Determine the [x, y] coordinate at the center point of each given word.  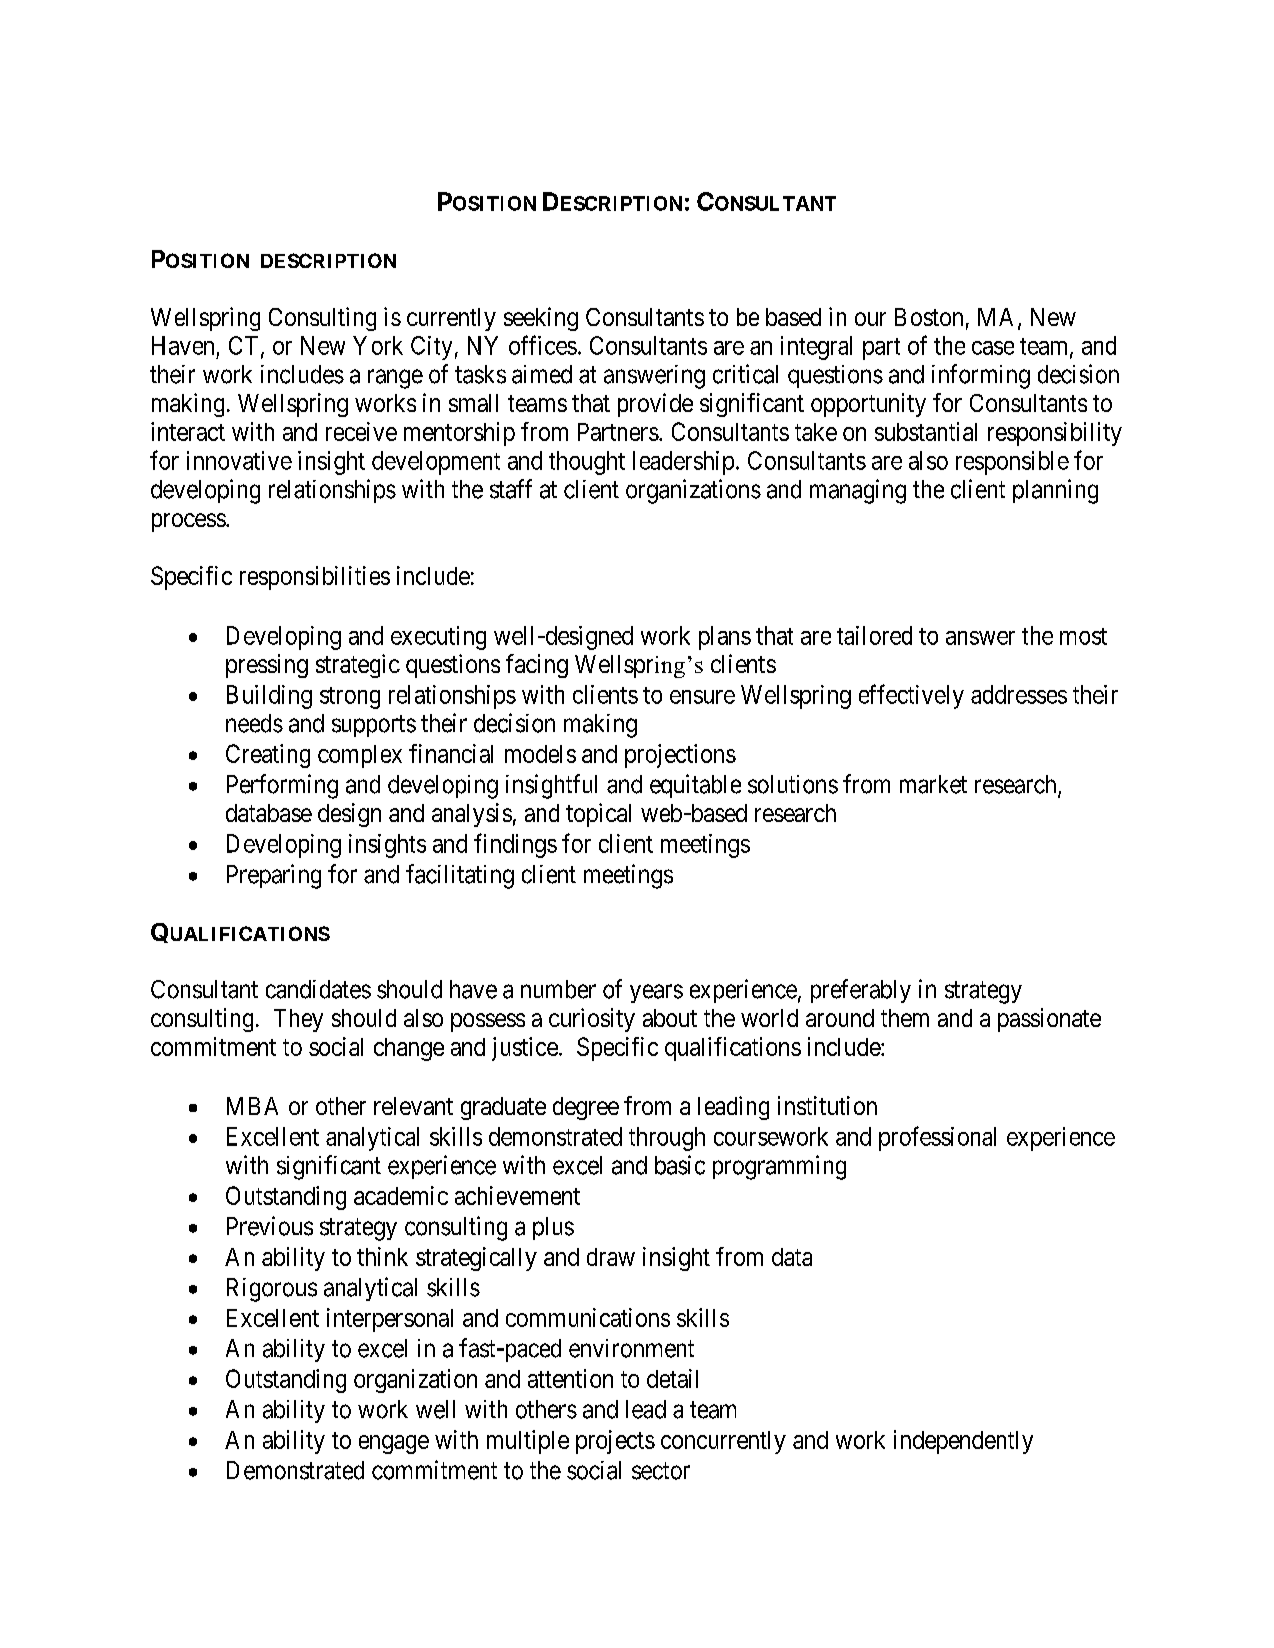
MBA [252, 1106]
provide [655, 405]
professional [937, 1138]
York [378, 345]
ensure [702, 697]
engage [394, 1444]
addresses [1019, 694]
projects [615, 1442]
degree [586, 1108]
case [993, 348]
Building [269, 697]
